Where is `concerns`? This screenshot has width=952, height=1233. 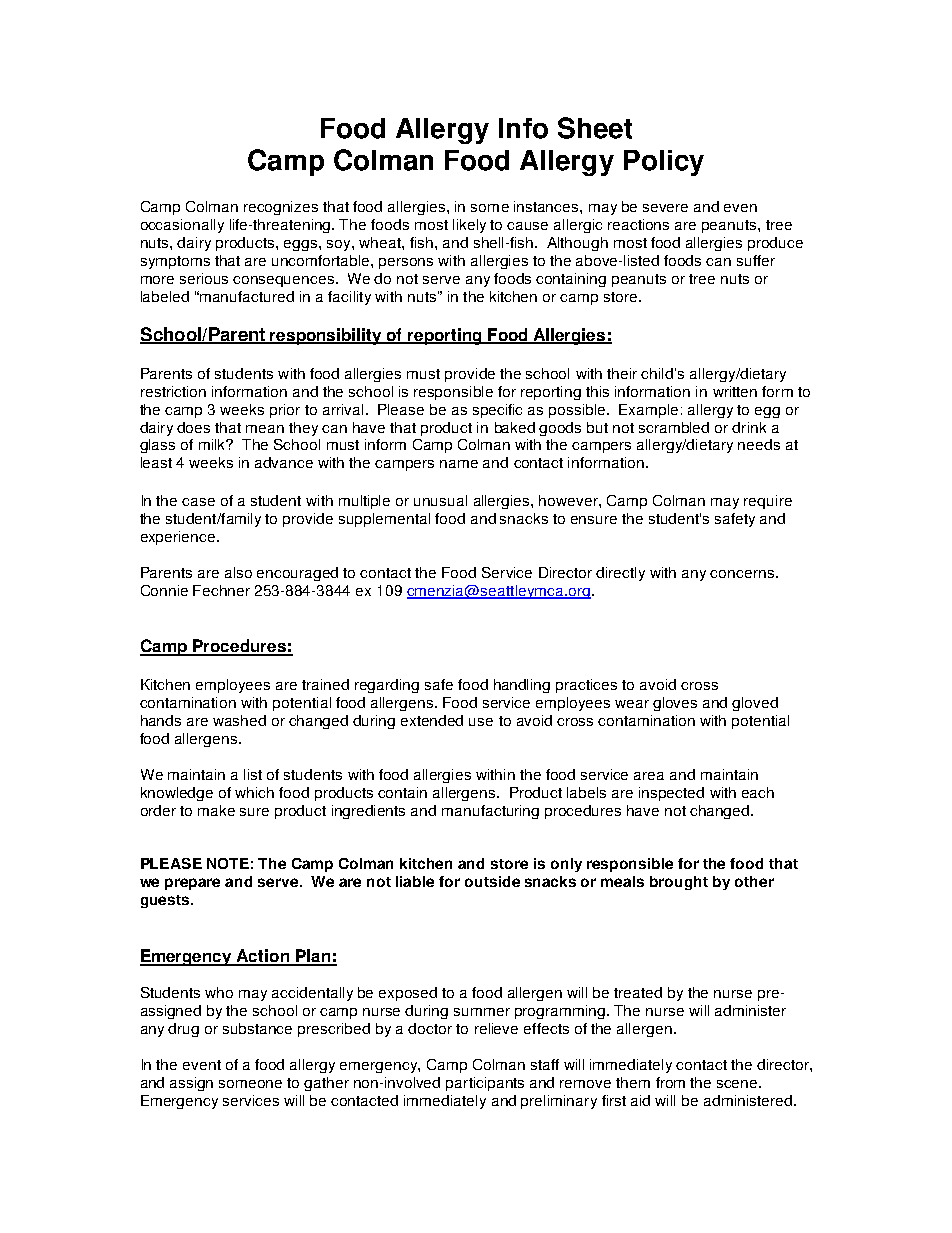
concerns is located at coordinates (742, 574).
